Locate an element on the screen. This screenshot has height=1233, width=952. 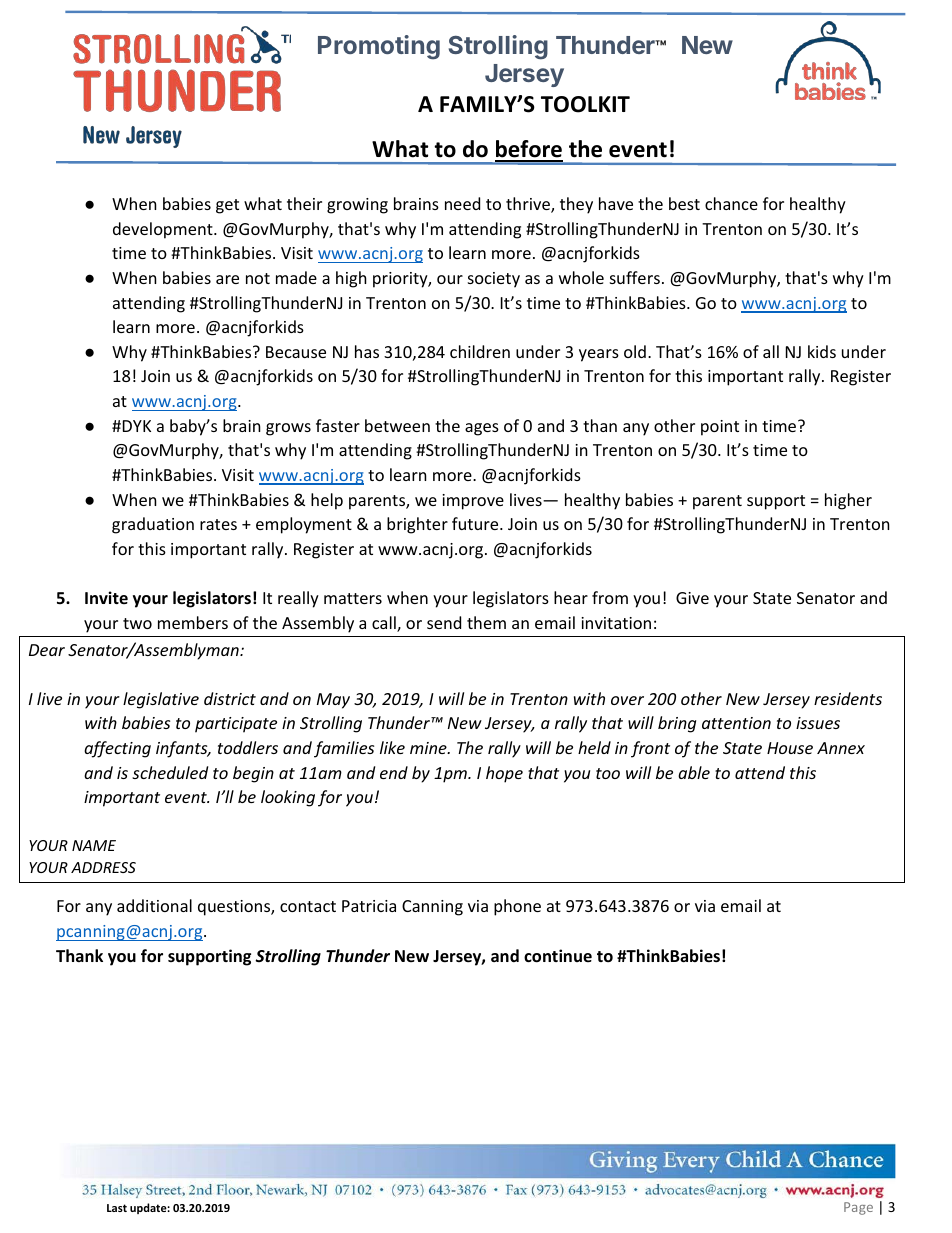
phone is located at coordinates (517, 907).
